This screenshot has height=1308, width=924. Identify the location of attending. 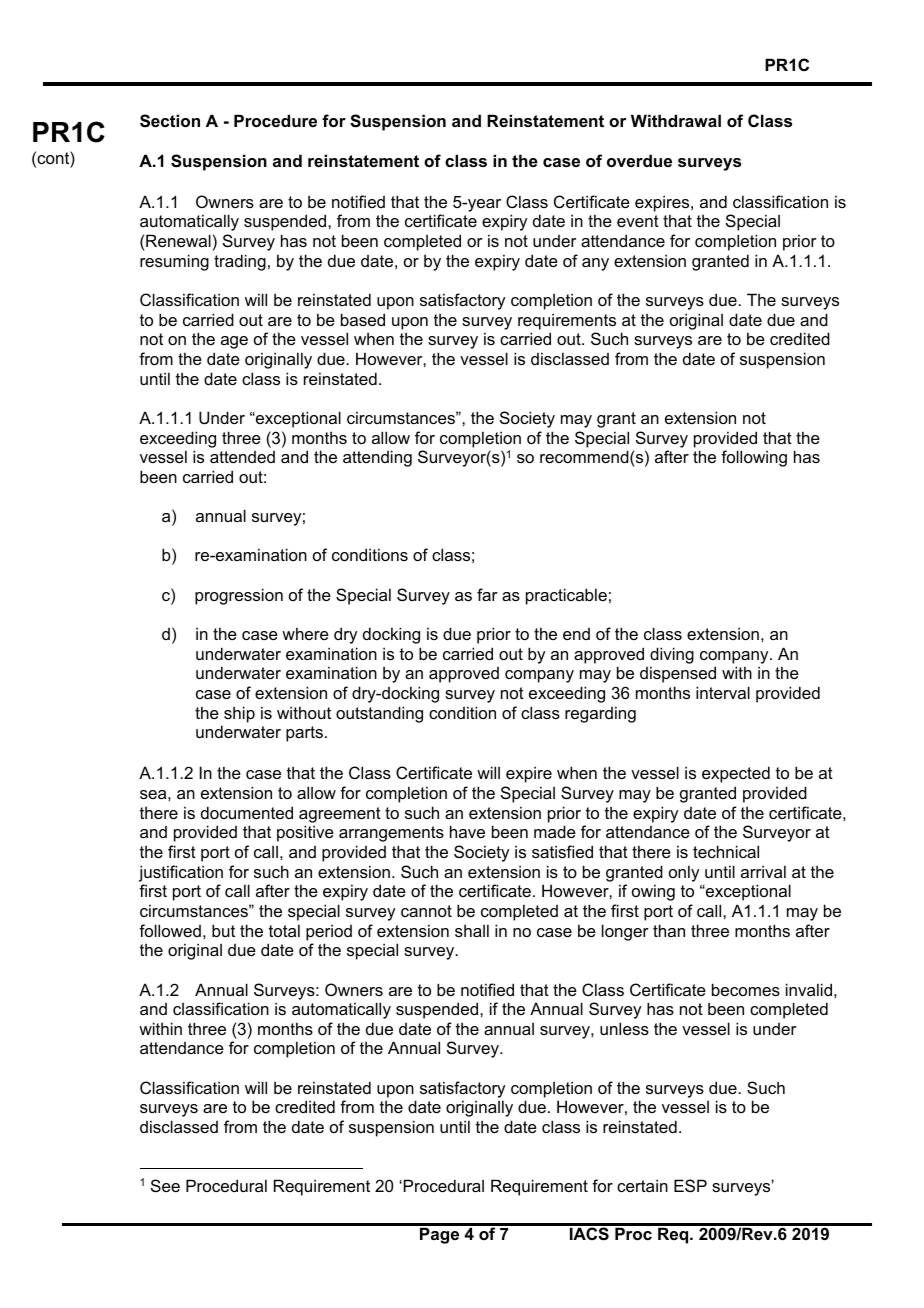
(377, 458).
